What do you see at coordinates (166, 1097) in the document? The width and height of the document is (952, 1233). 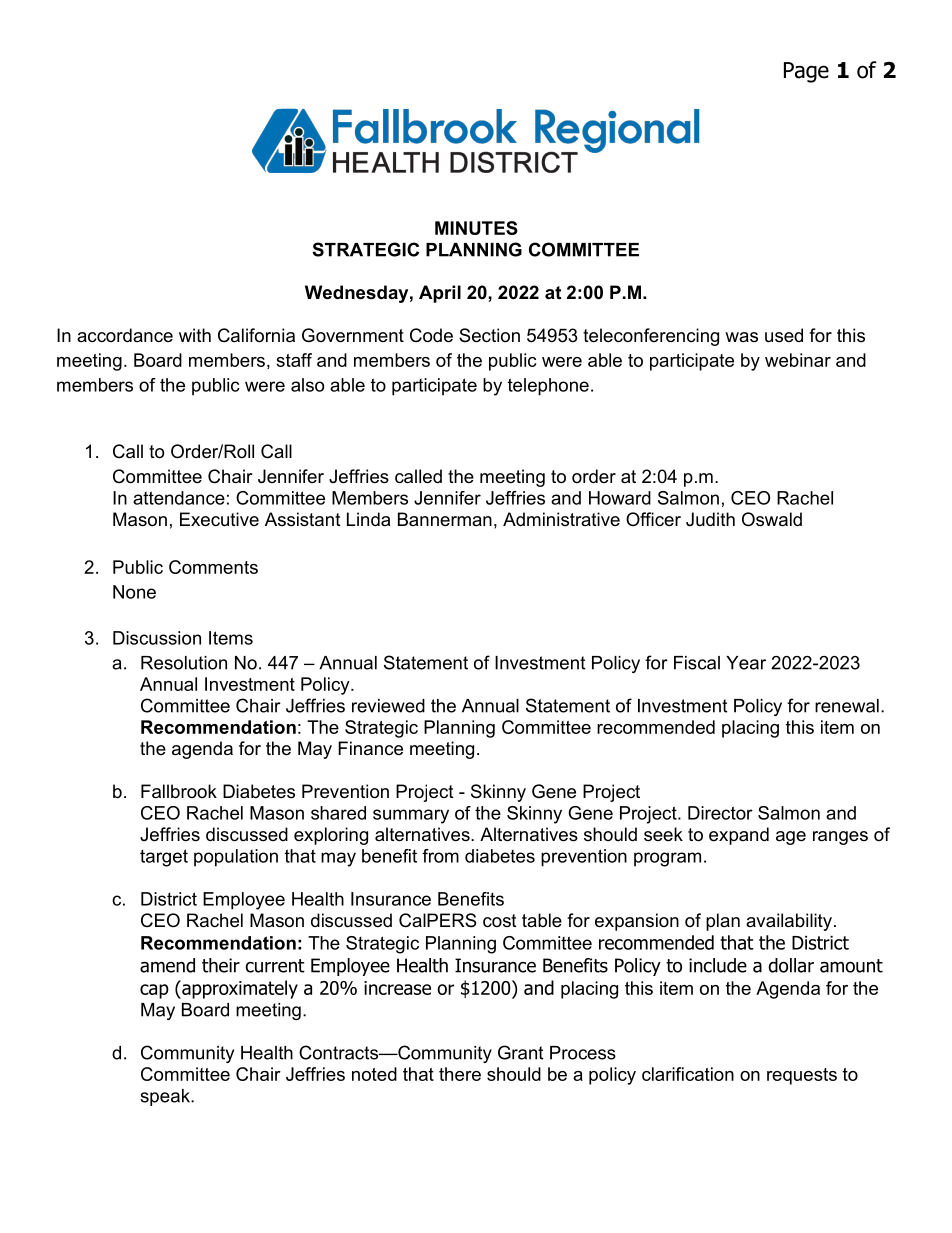 I see `speak` at bounding box center [166, 1097].
